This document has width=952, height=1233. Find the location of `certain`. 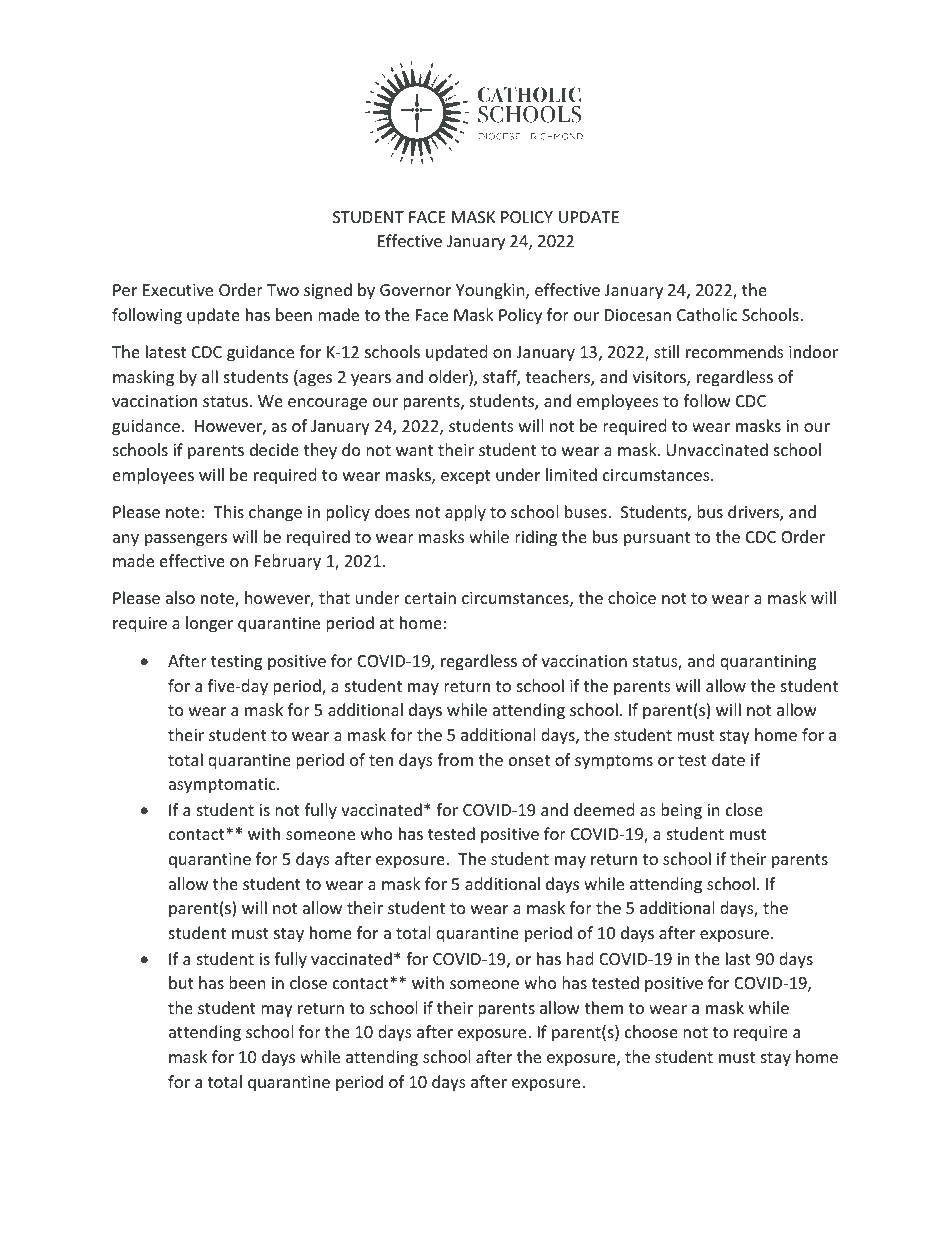

certain is located at coordinates (430, 598).
